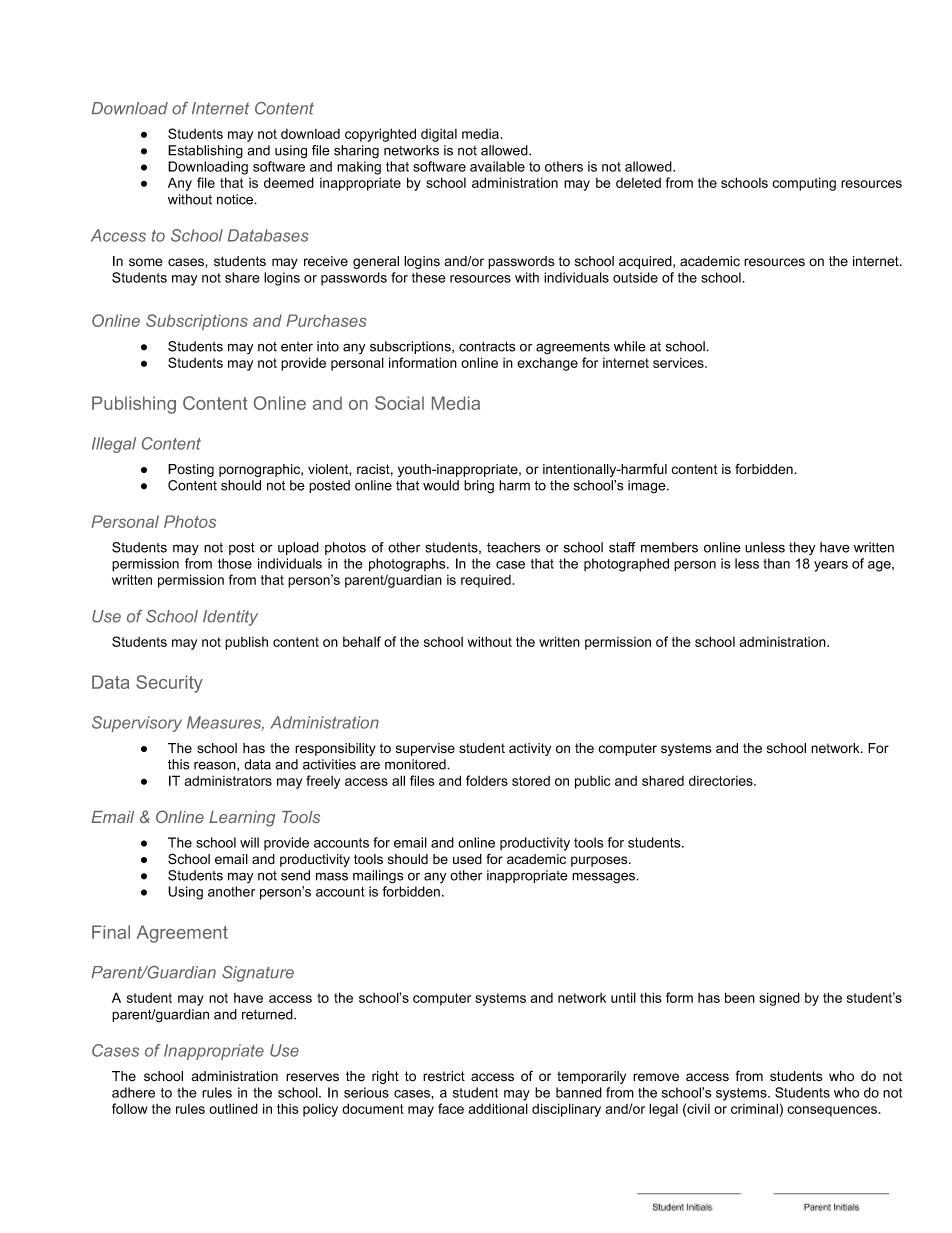 Image resolution: width=952 pixels, height=1233 pixels. I want to click on available, so click(497, 166).
